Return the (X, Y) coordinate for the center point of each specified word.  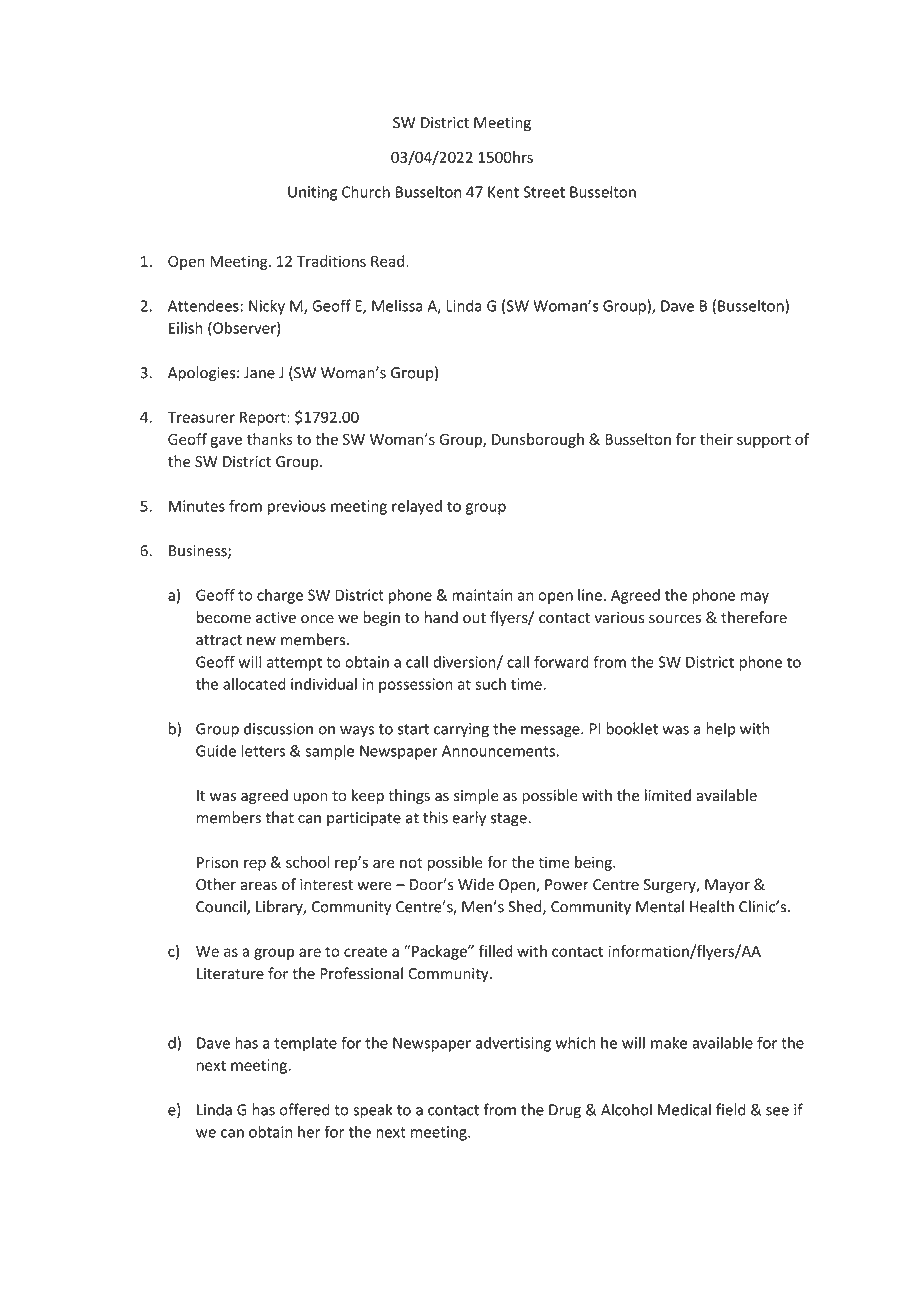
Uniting (312, 193)
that (279, 817)
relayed (417, 507)
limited (668, 795)
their (716, 439)
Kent (503, 192)
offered (304, 1109)
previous (297, 507)
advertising (513, 1044)
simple (476, 796)
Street (544, 192)
